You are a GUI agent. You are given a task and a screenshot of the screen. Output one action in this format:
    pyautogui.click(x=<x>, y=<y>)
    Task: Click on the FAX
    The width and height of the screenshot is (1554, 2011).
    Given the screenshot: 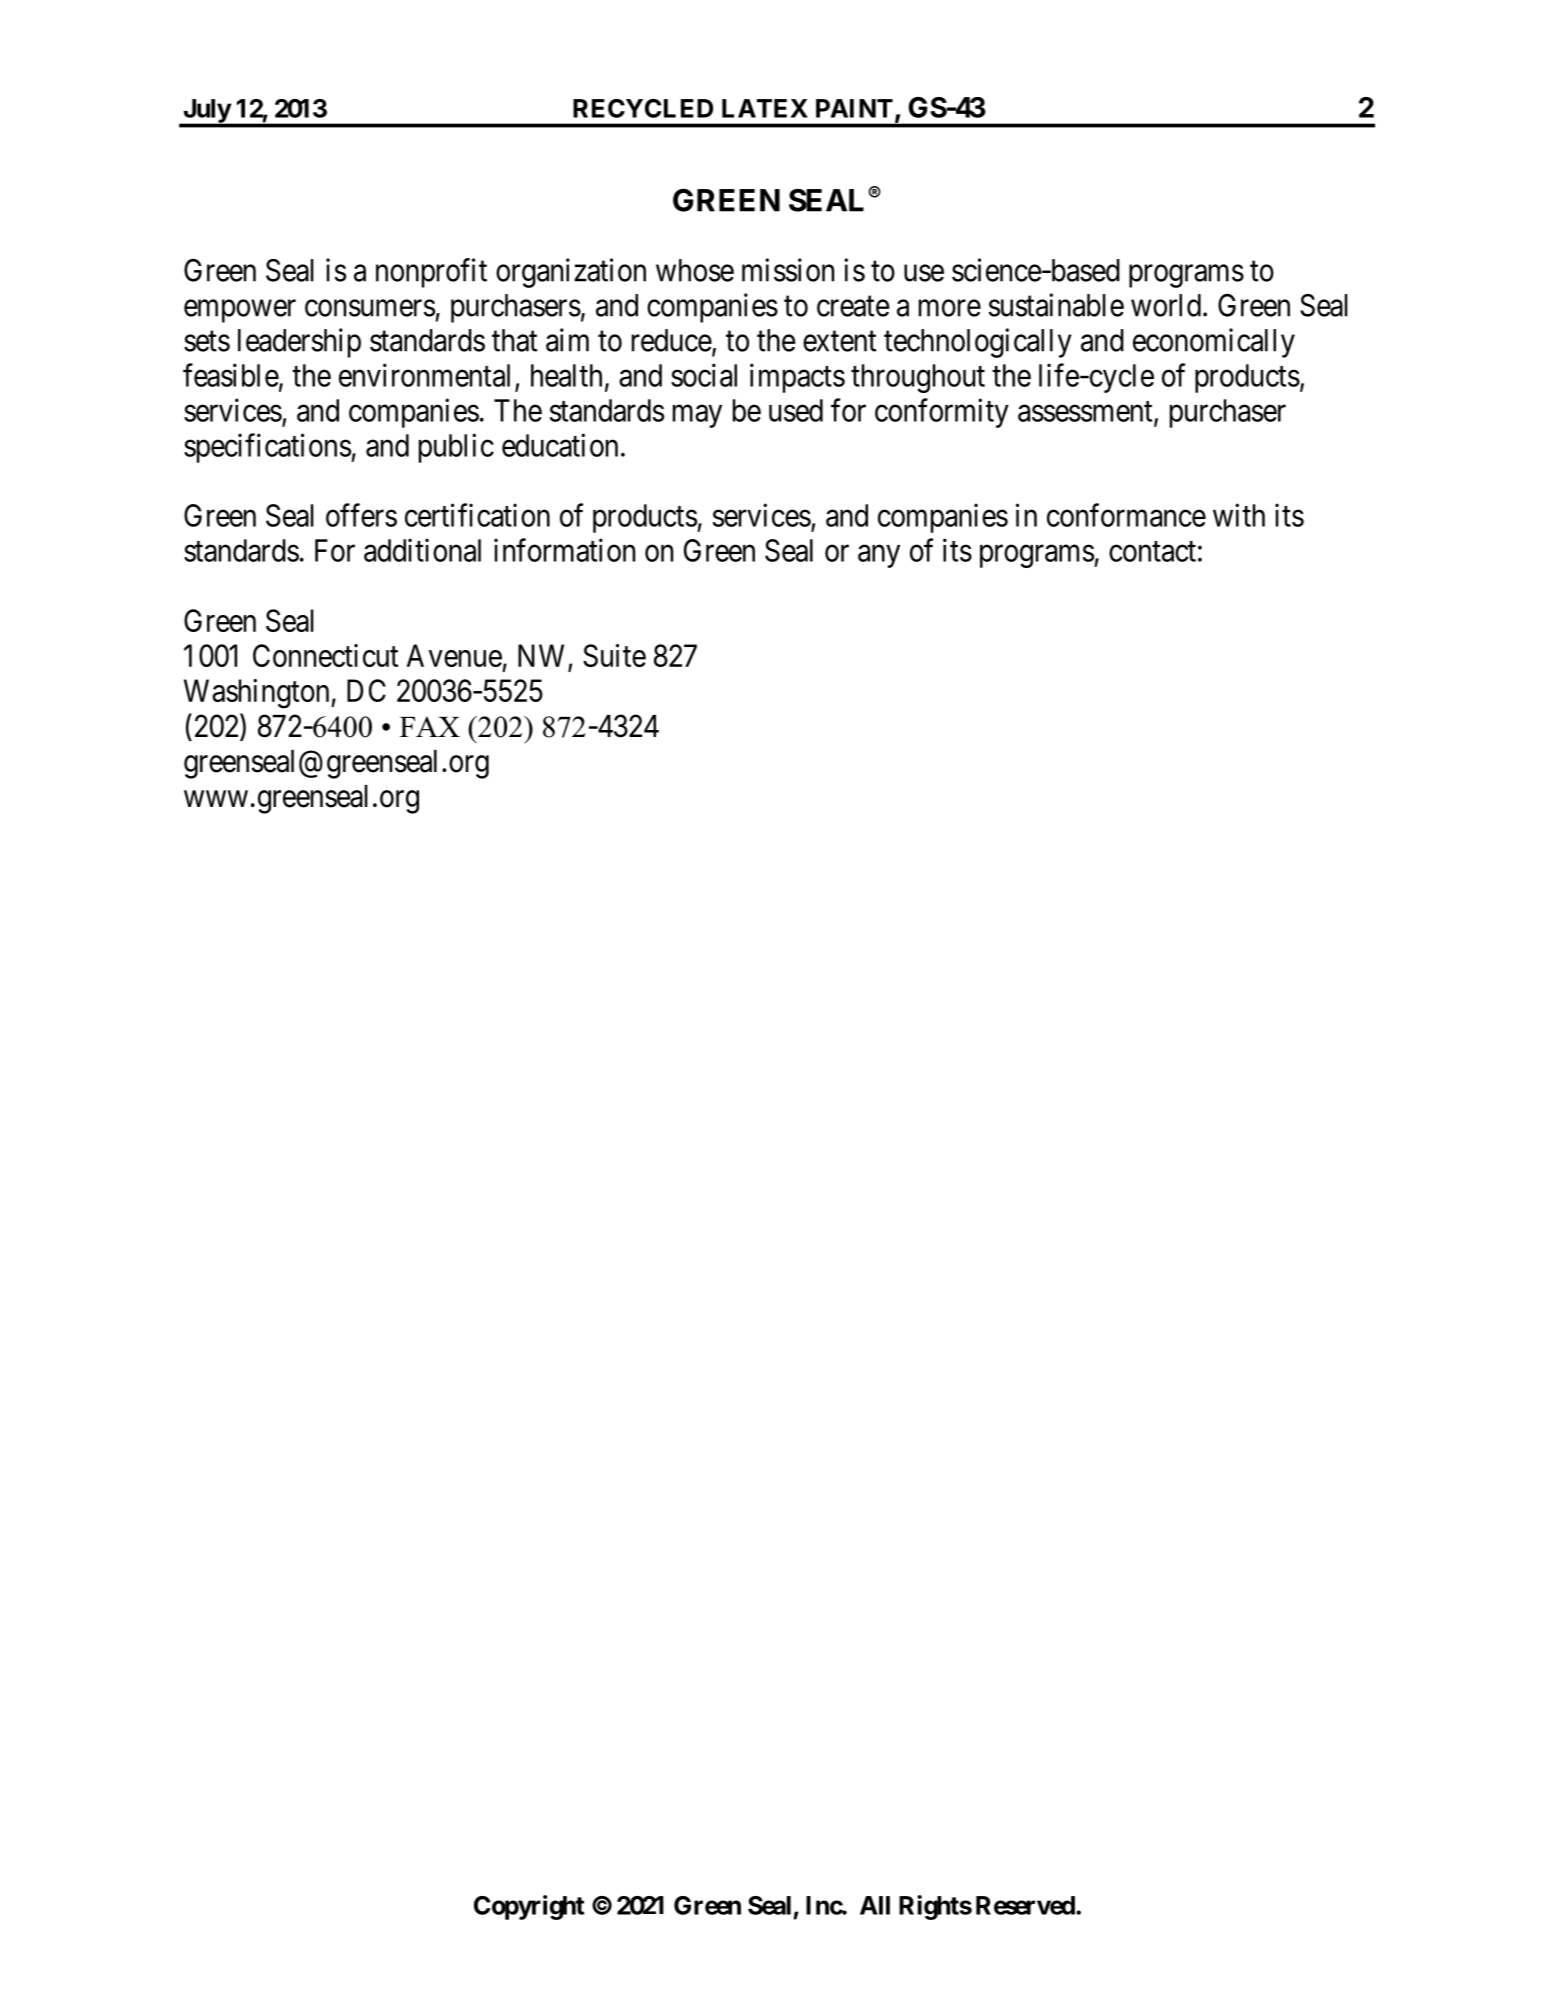 What is the action you would take?
    pyautogui.click(x=430, y=726)
